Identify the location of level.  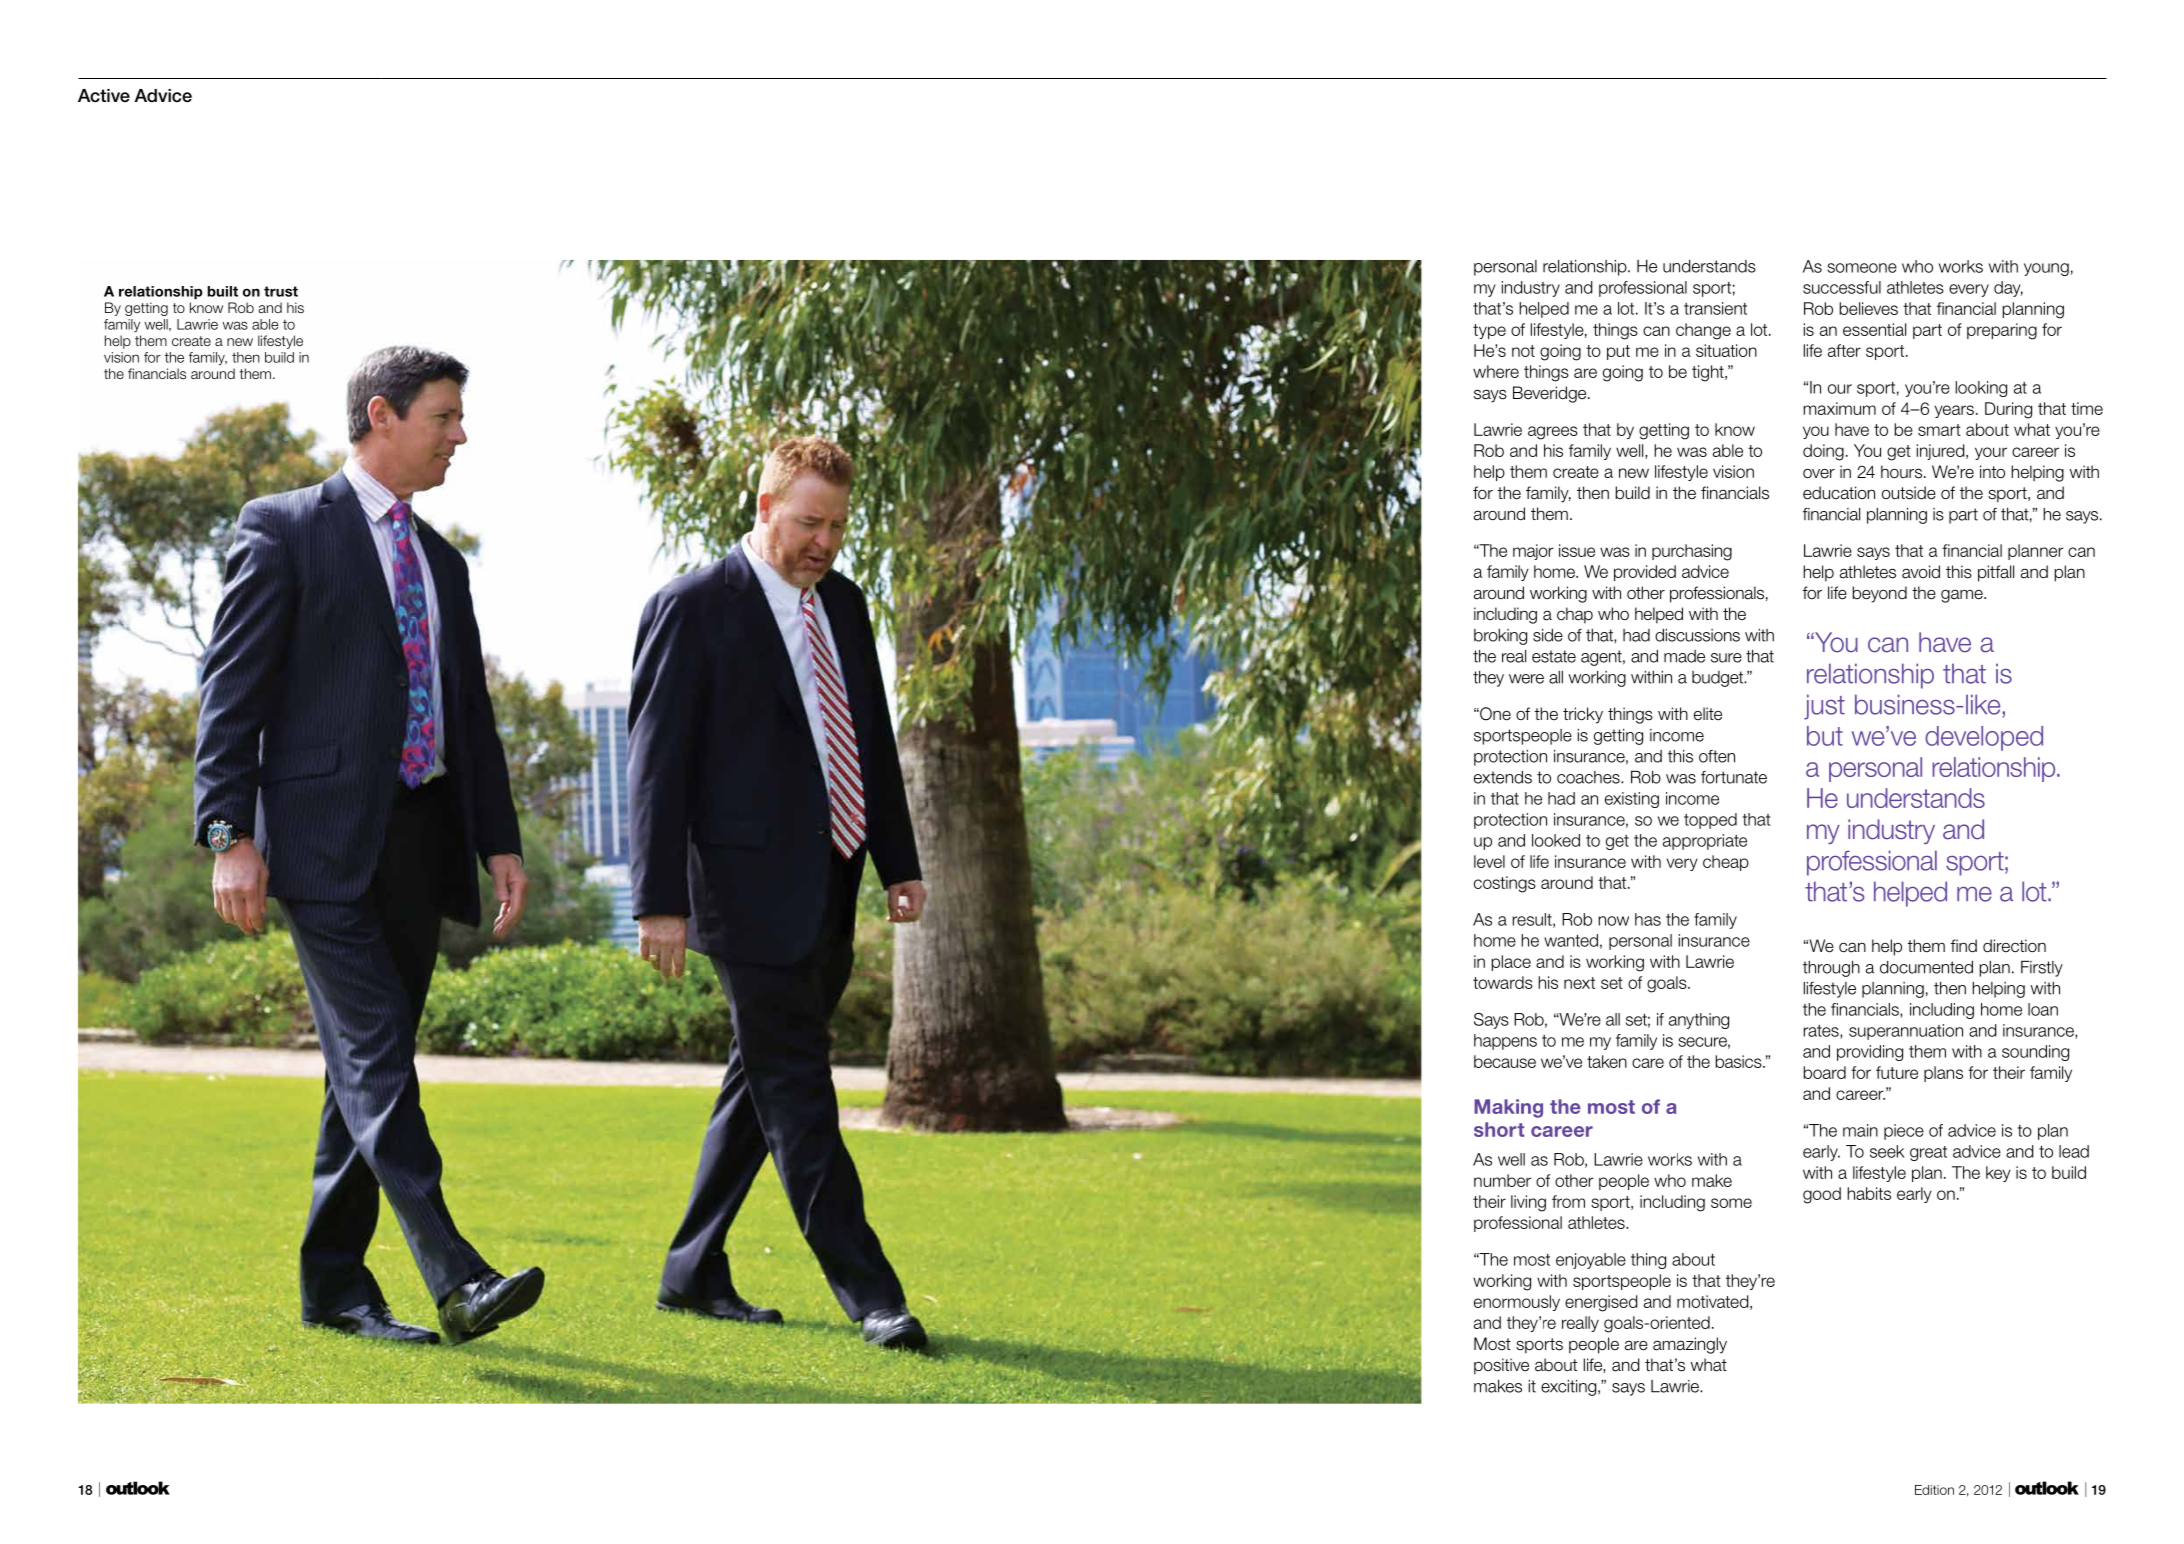
(1489, 861).
